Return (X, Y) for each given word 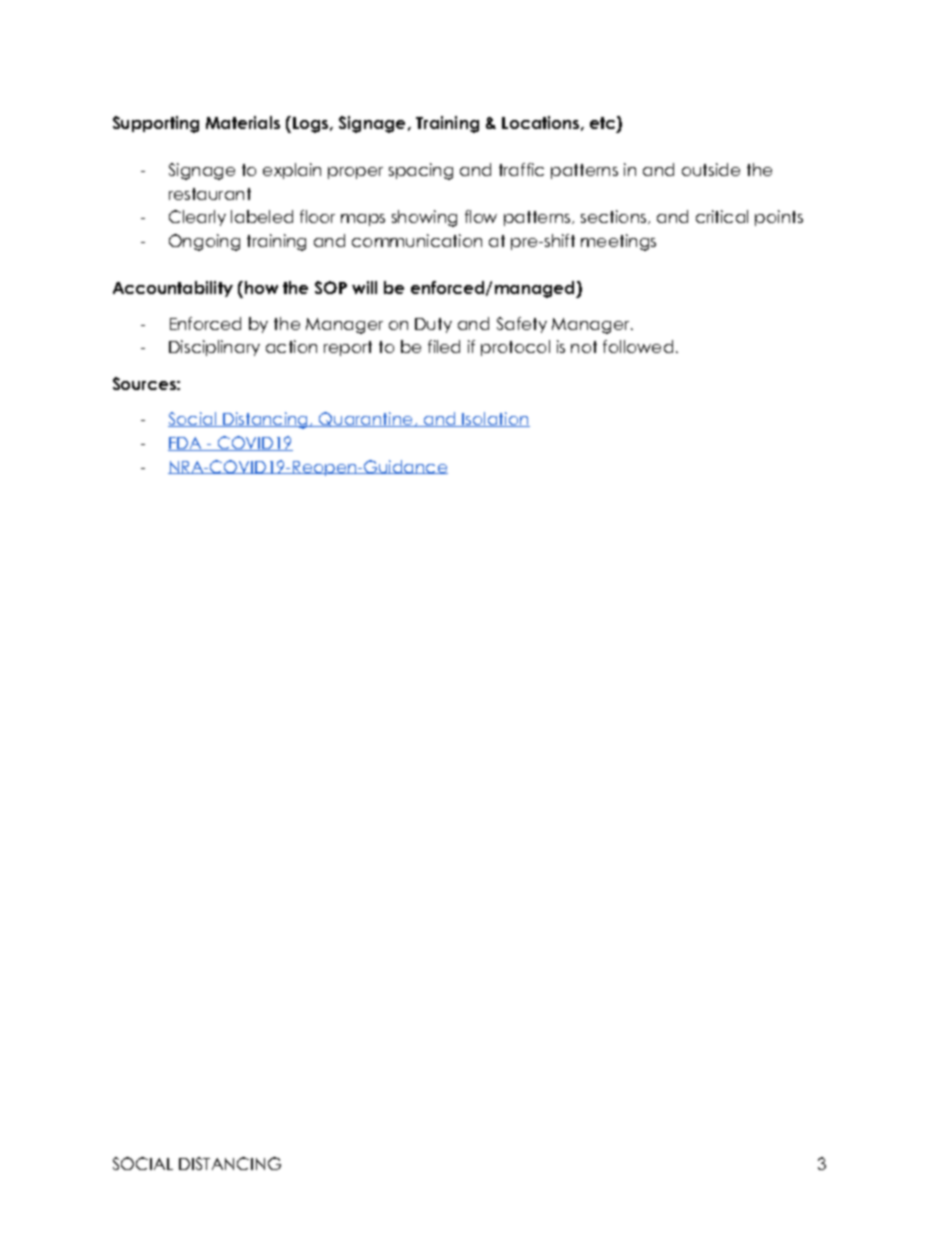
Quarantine (366, 419)
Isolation (495, 419)
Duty (433, 325)
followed (638, 346)
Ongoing (204, 242)
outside (711, 169)
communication (417, 240)
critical (722, 216)
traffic (521, 169)
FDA (186, 444)
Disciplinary (214, 348)
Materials (243, 122)
